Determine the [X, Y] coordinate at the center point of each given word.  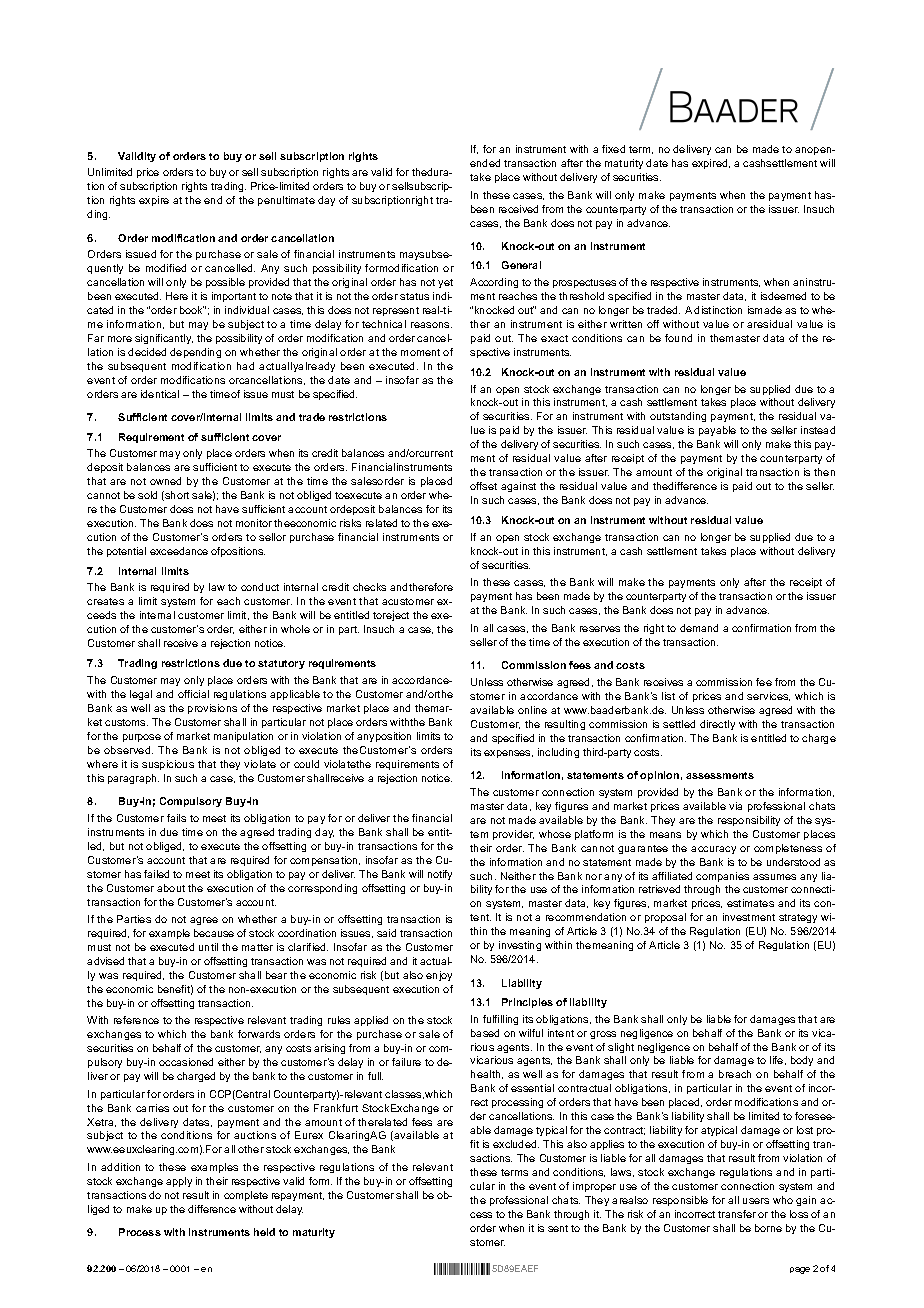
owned [165, 481]
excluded [516, 1144]
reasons [431, 325]
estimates [750, 903]
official [193, 694]
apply [179, 1182]
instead [818, 430]
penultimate [286, 201]
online [532, 710]
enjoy [439, 976]
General [521, 265]
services [768, 696]
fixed [613, 149]
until [208, 947]
